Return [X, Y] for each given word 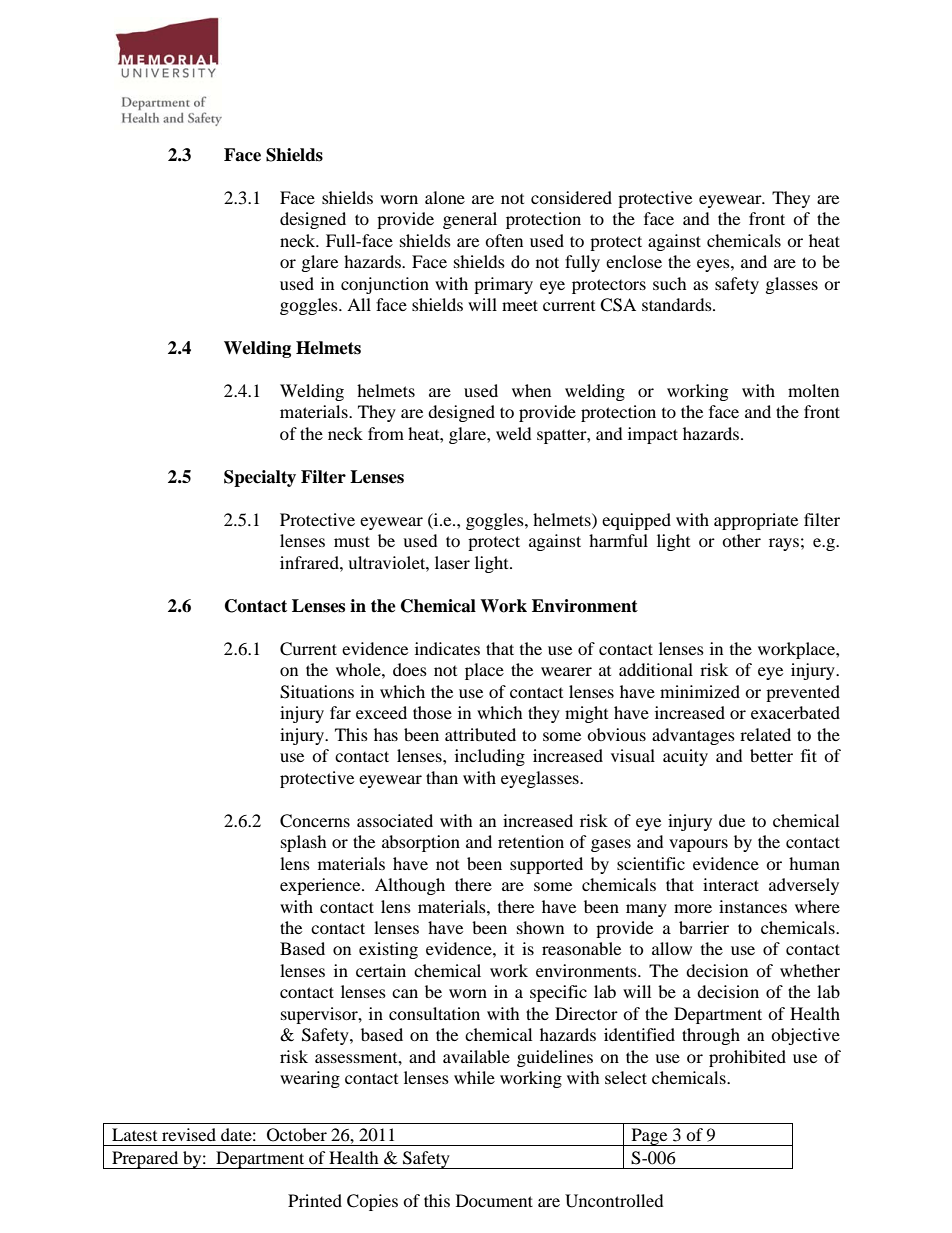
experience [321, 886]
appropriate [756, 521]
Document [494, 1200]
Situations [317, 692]
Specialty [260, 478]
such [670, 283]
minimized [700, 691]
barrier [704, 927]
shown [540, 927]
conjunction [385, 285]
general [470, 220]
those [432, 712]
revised [189, 1134]
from [386, 433]
